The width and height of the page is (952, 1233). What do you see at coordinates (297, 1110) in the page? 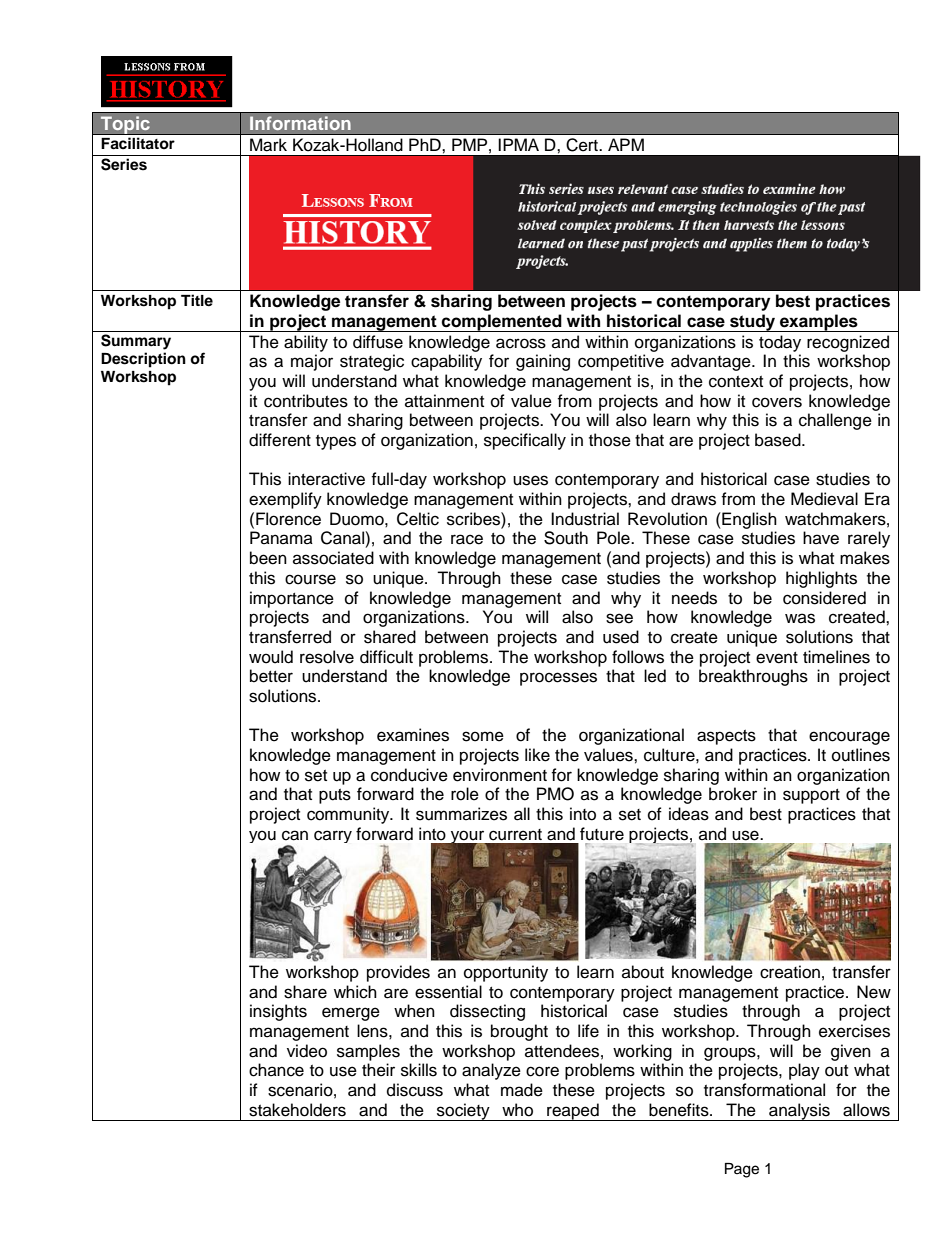
I see `stakeholders` at bounding box center [297, 1110].
